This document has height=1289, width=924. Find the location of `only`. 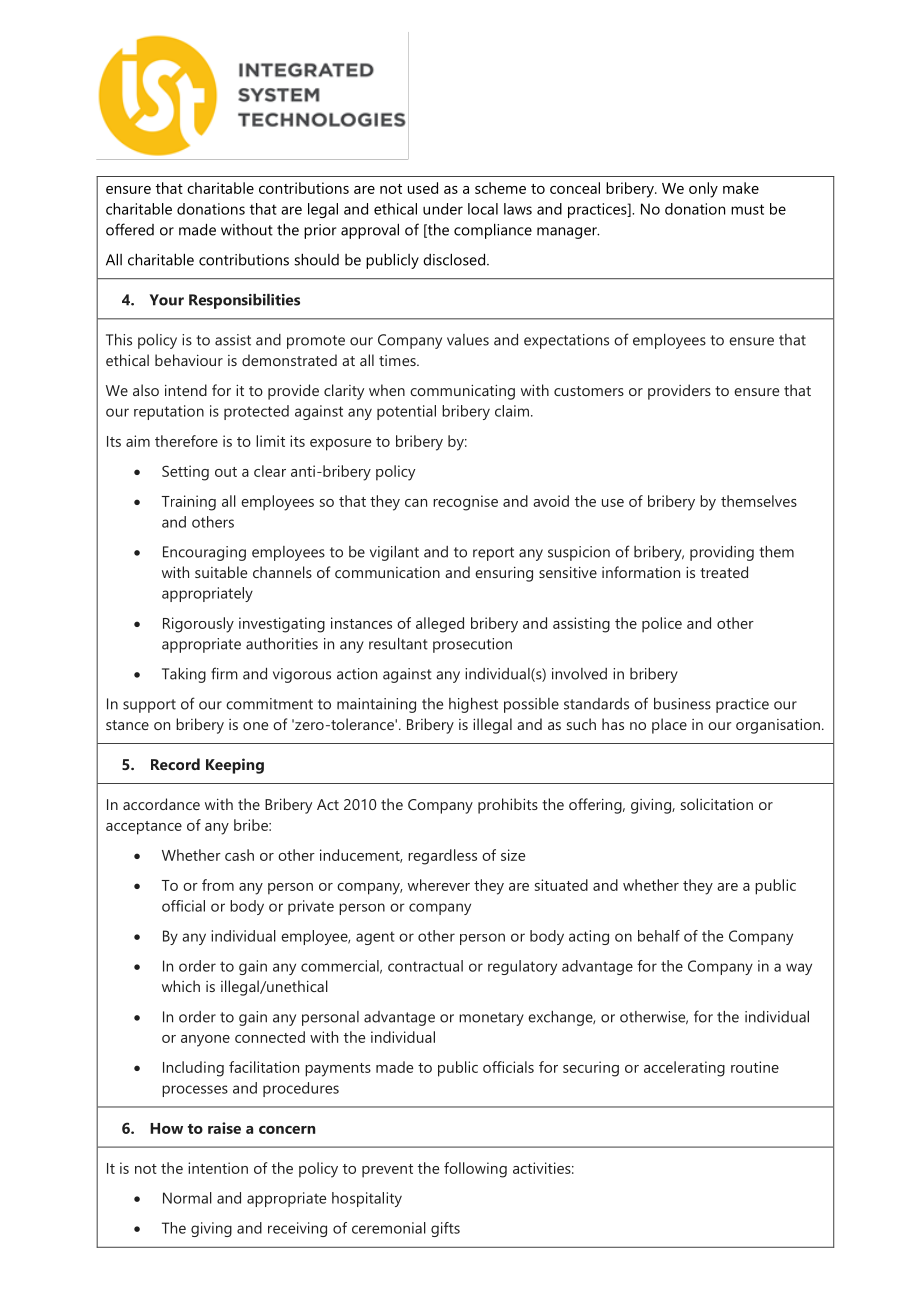

only is located at coordinates (703, 190).
